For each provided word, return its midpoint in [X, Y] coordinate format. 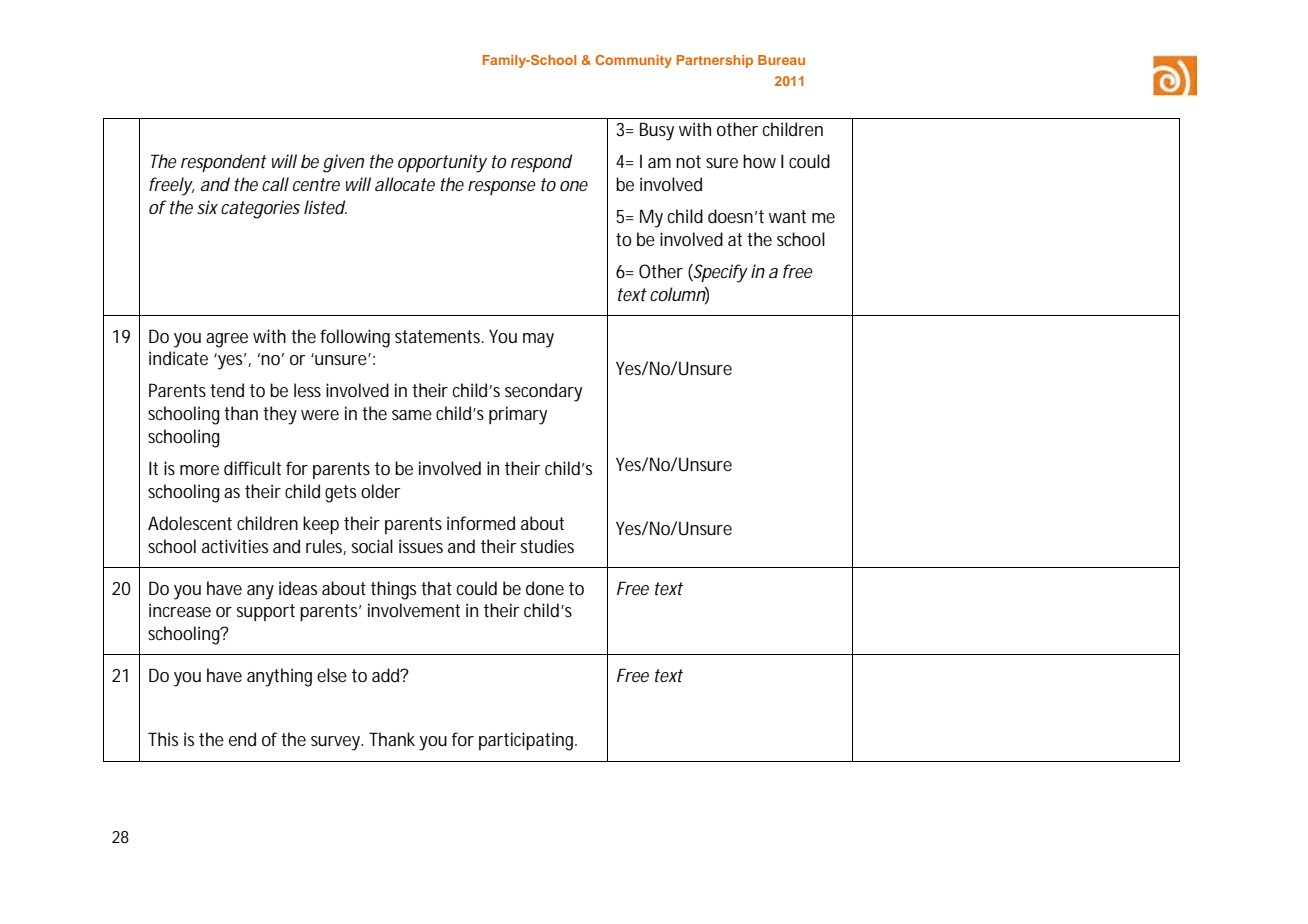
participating [528, 741]
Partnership [715, 61]
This [163, 739]
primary [518, 415]
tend [227, 390]
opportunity [442, 163]
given [343, 163]
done [545, 588]
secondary [543, 392]
